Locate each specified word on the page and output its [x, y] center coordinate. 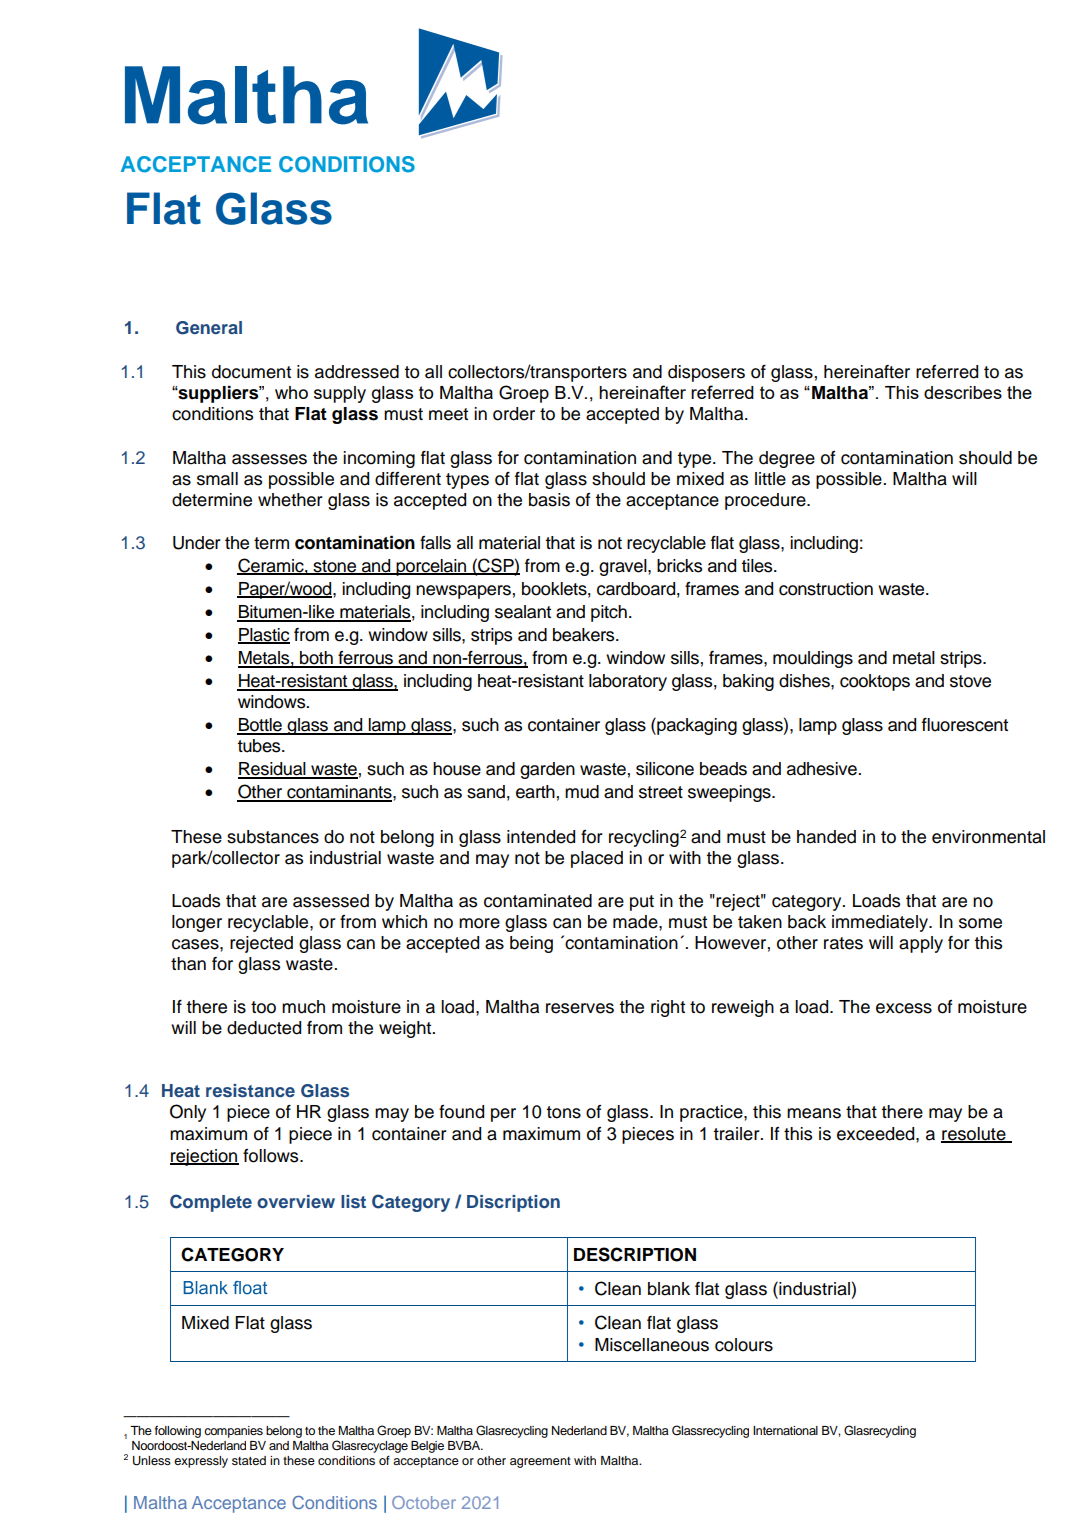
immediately [881, 923]
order [514, 414]
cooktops [875, 682]
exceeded [877, 1134]
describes [963, 392]
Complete [211, 1203]
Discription [513, 1203]
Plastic [264, 636]
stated [249, 1460]
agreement [540, 1462]
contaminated [538, 901]
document [251, 372]
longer [197, 923]
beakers [585, 635]
